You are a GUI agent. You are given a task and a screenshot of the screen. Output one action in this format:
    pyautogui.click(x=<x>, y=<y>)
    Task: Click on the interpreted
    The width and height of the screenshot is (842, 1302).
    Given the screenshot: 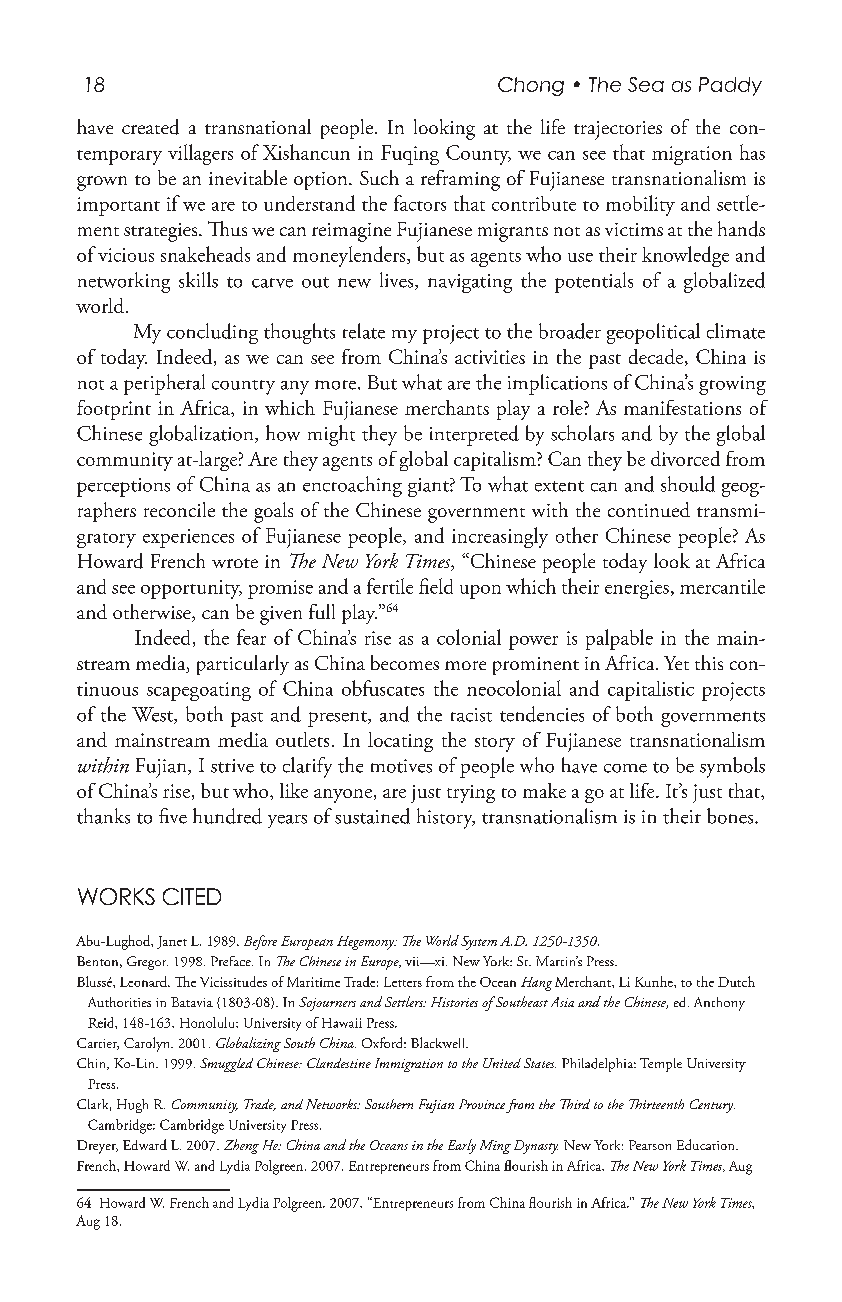 What is the action you would take?
    pyautogui.click(x=474, y=435)
